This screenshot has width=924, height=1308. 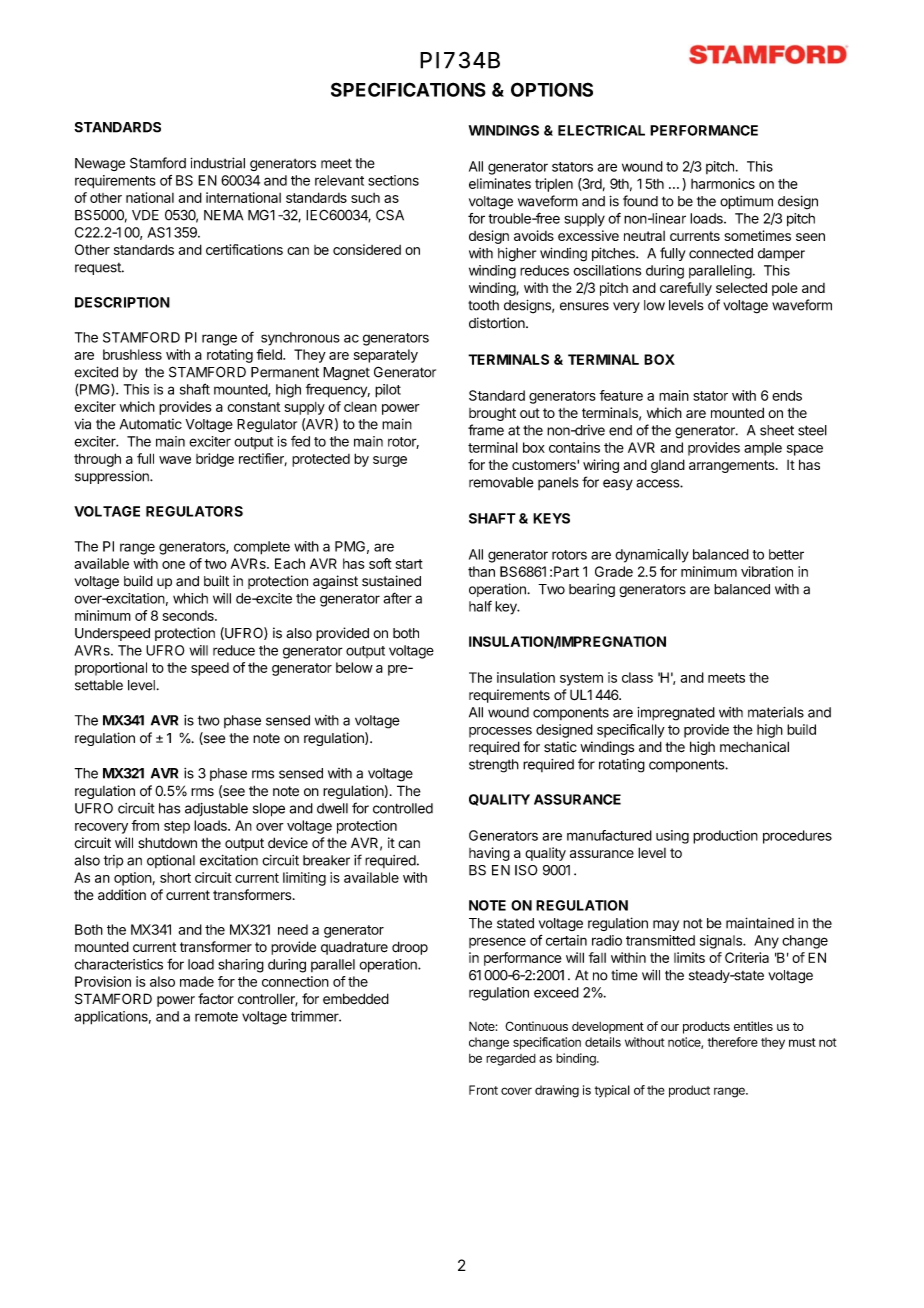 I want to click on therefore, so click(x=733, y=1042).
